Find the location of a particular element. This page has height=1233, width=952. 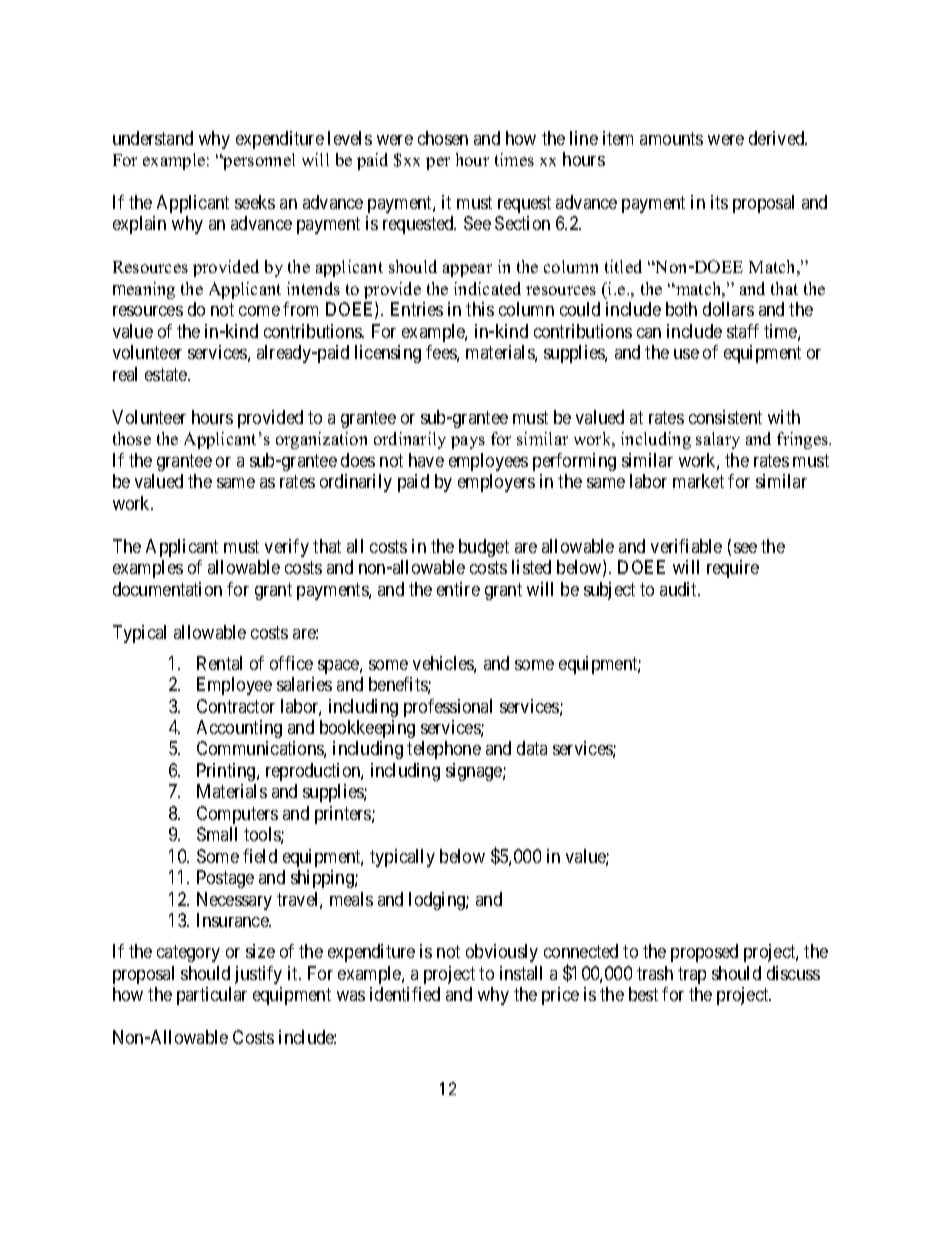

estate is located at coordinates (167, 374).
